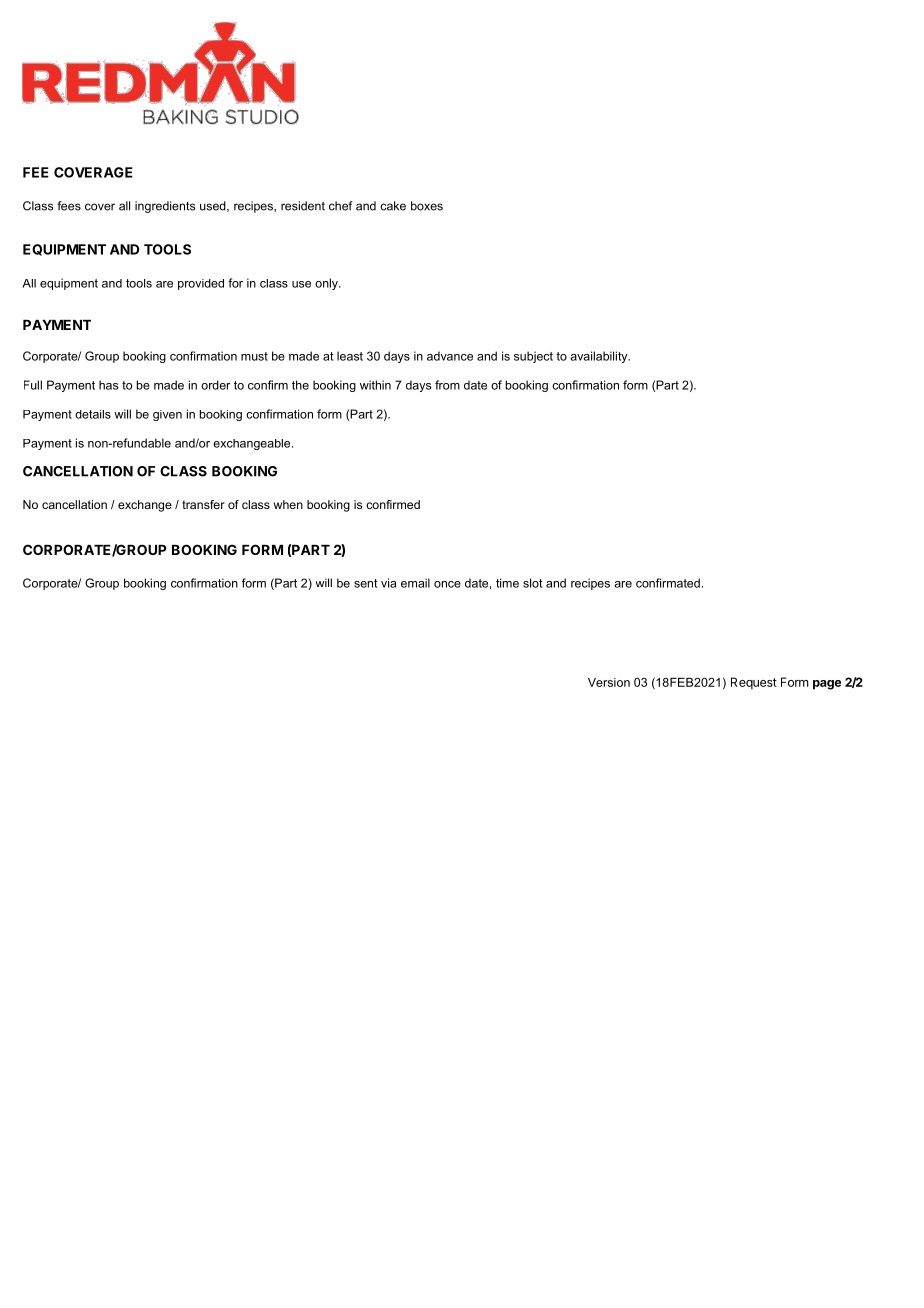  What do you see at coordinates (393, 206) in the document?
I see `cake` at bounding box center [393, 206].
